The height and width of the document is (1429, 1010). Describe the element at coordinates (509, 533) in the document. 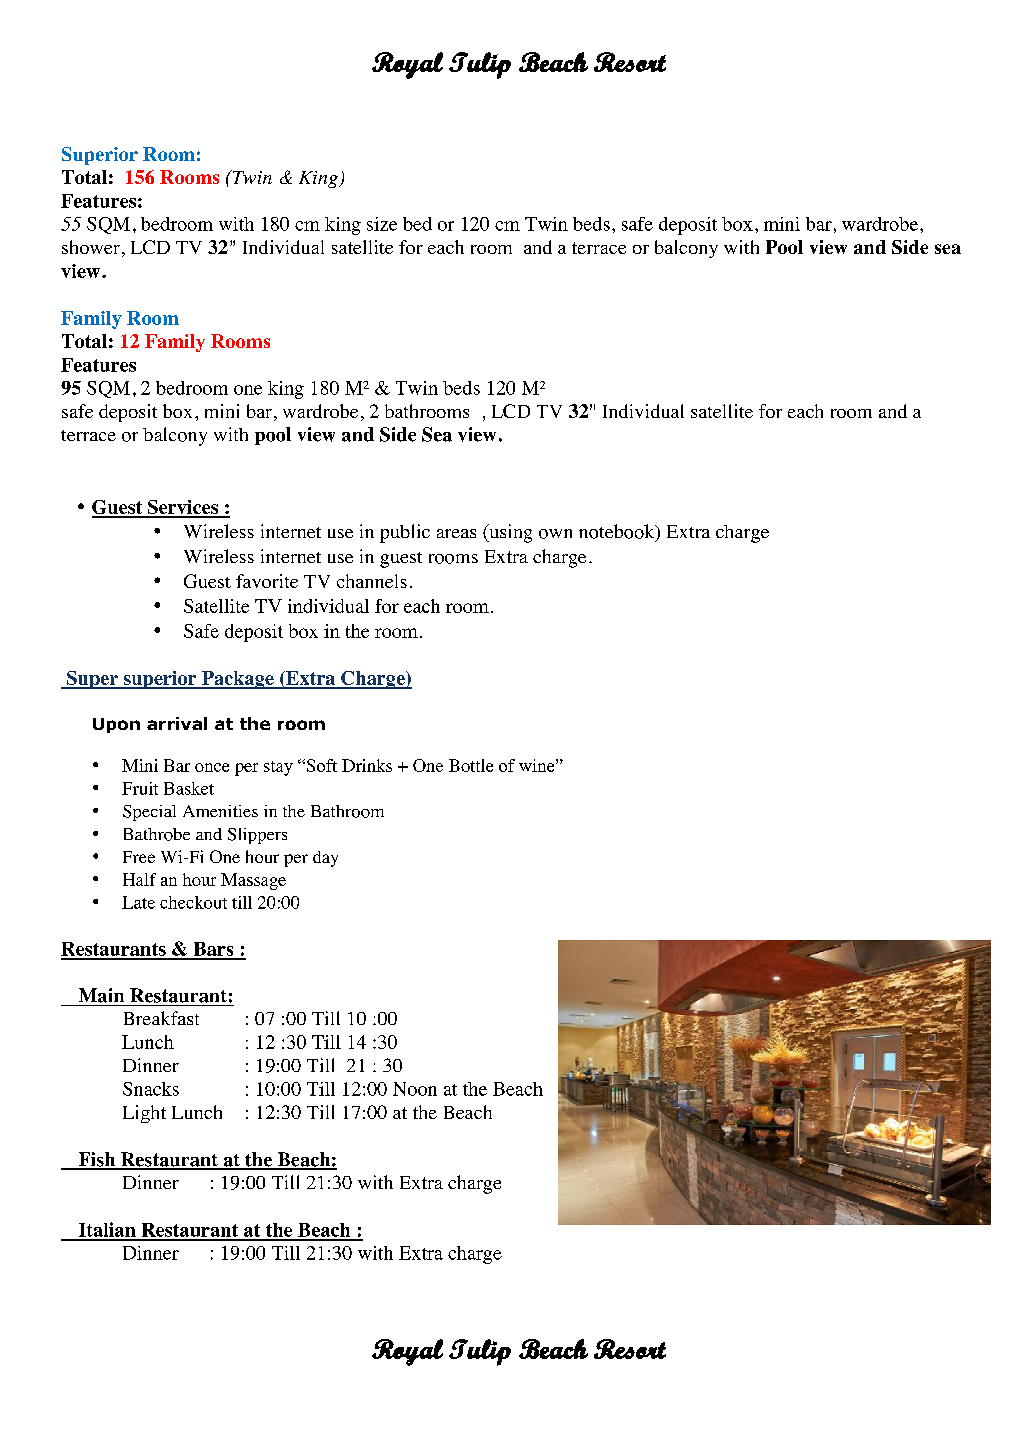

I see `using` at that location.
